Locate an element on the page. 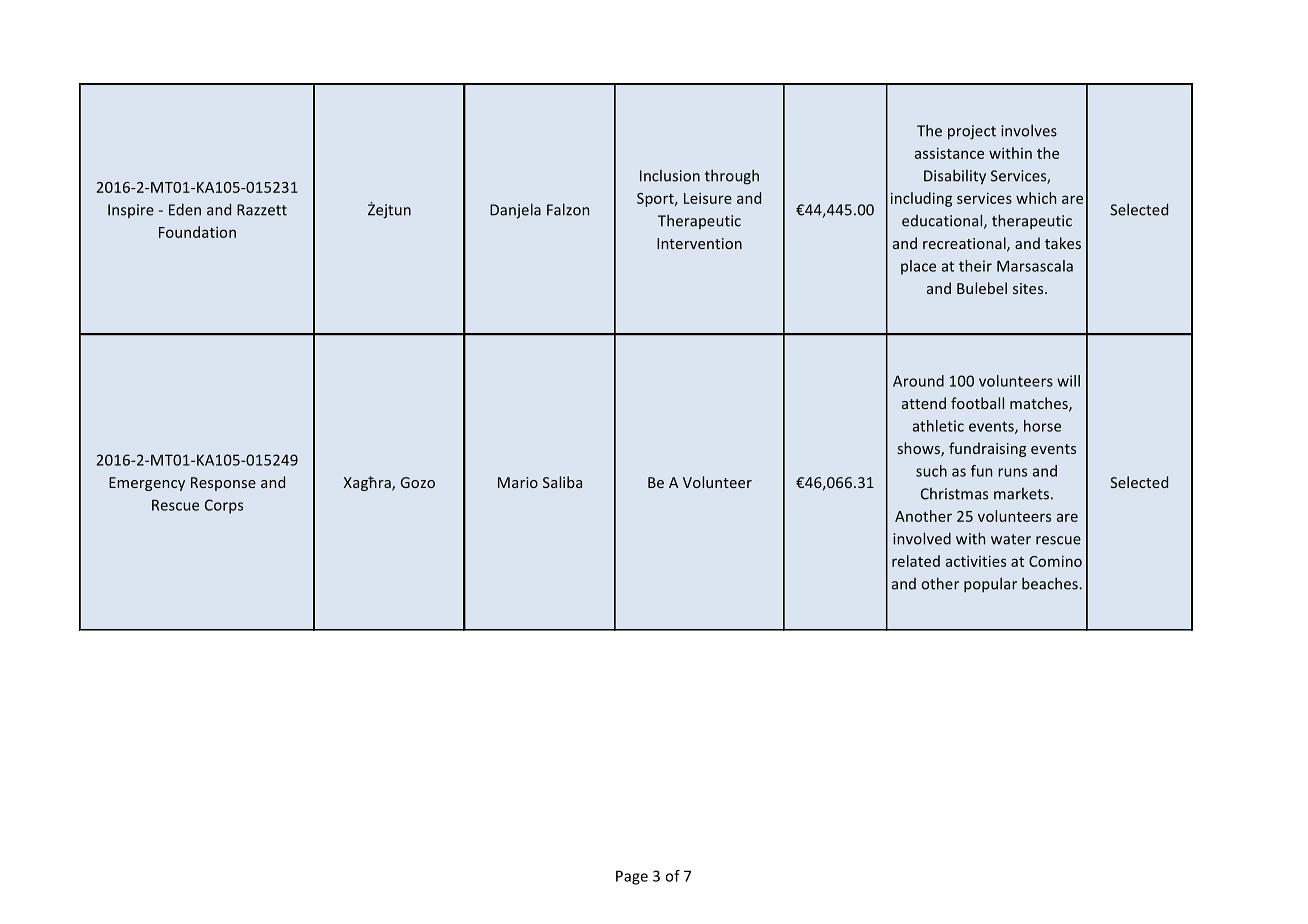 Image resolution: width=1308 pixels, height=924 pixels. popular is located at coordinates (990, 584).
